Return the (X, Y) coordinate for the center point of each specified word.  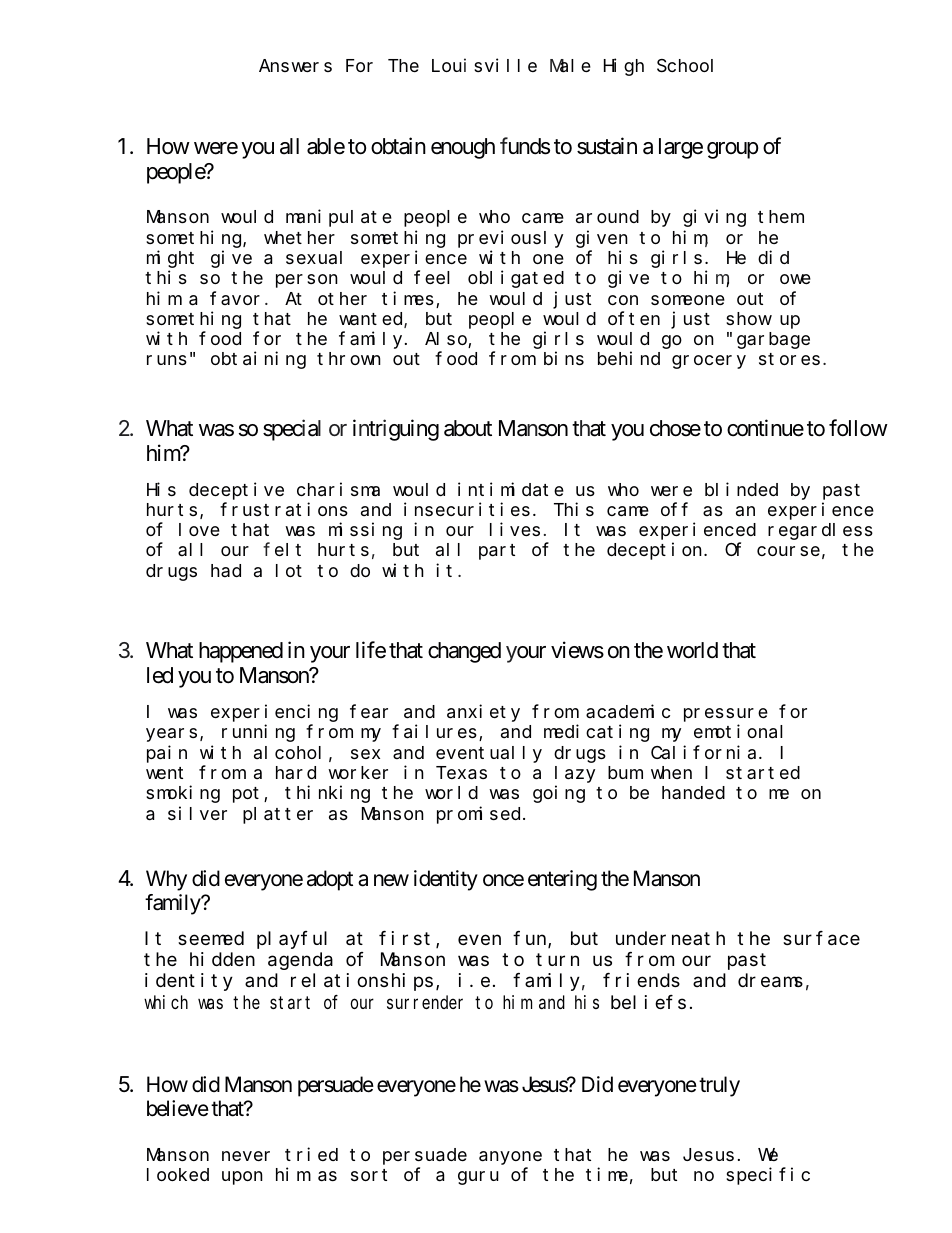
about (468, 428)
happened (241, 652)
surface (821, 938)
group (733, 150)
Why (166, 880)
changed (464, 652)
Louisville (484, 65)
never (246, 1156)
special (292, 430)
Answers (295, 66)
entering (562, 880)
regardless (820, 531)
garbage (773, 340)
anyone (510, 1158)
